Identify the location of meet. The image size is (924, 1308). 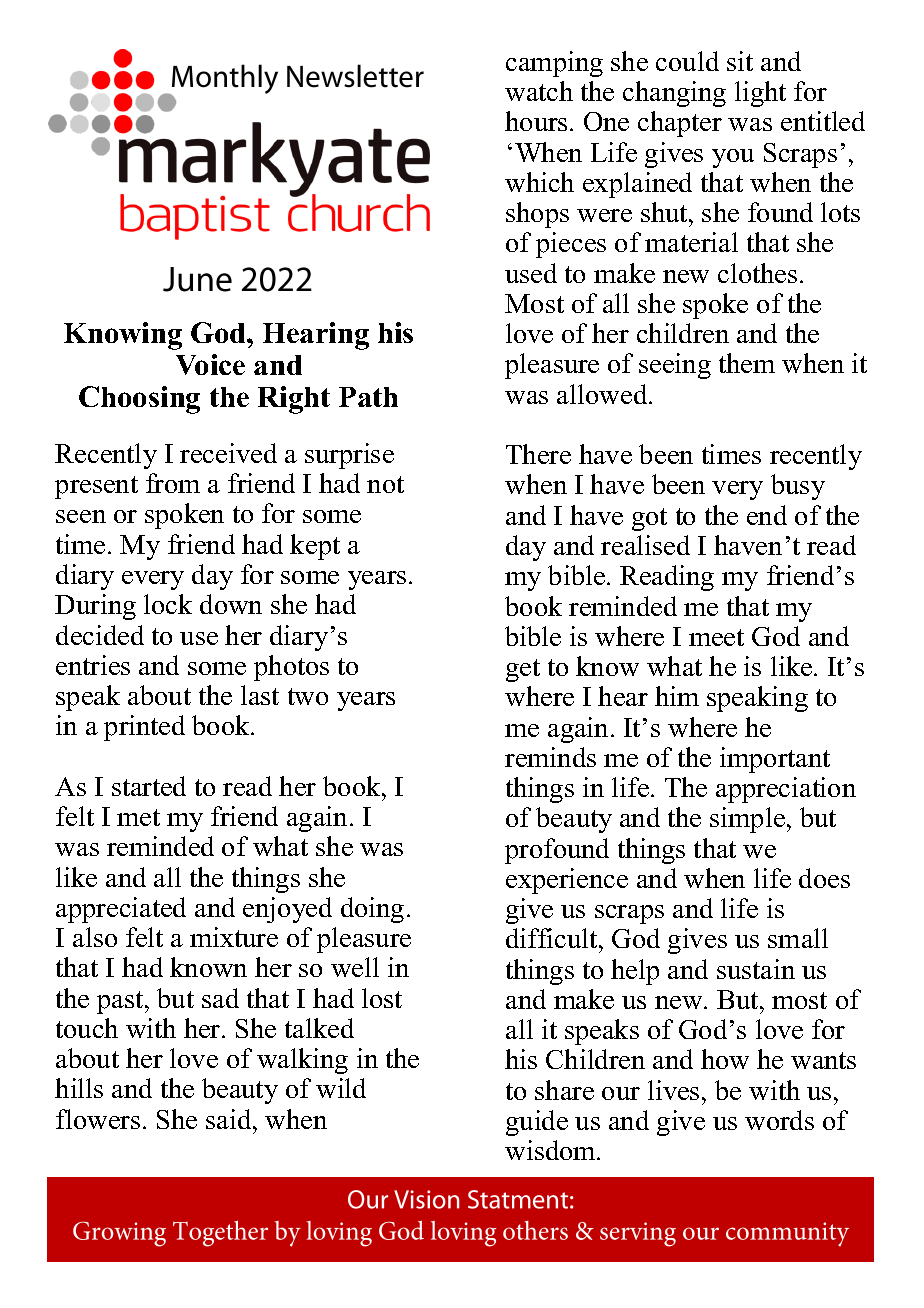
(716, 637).
